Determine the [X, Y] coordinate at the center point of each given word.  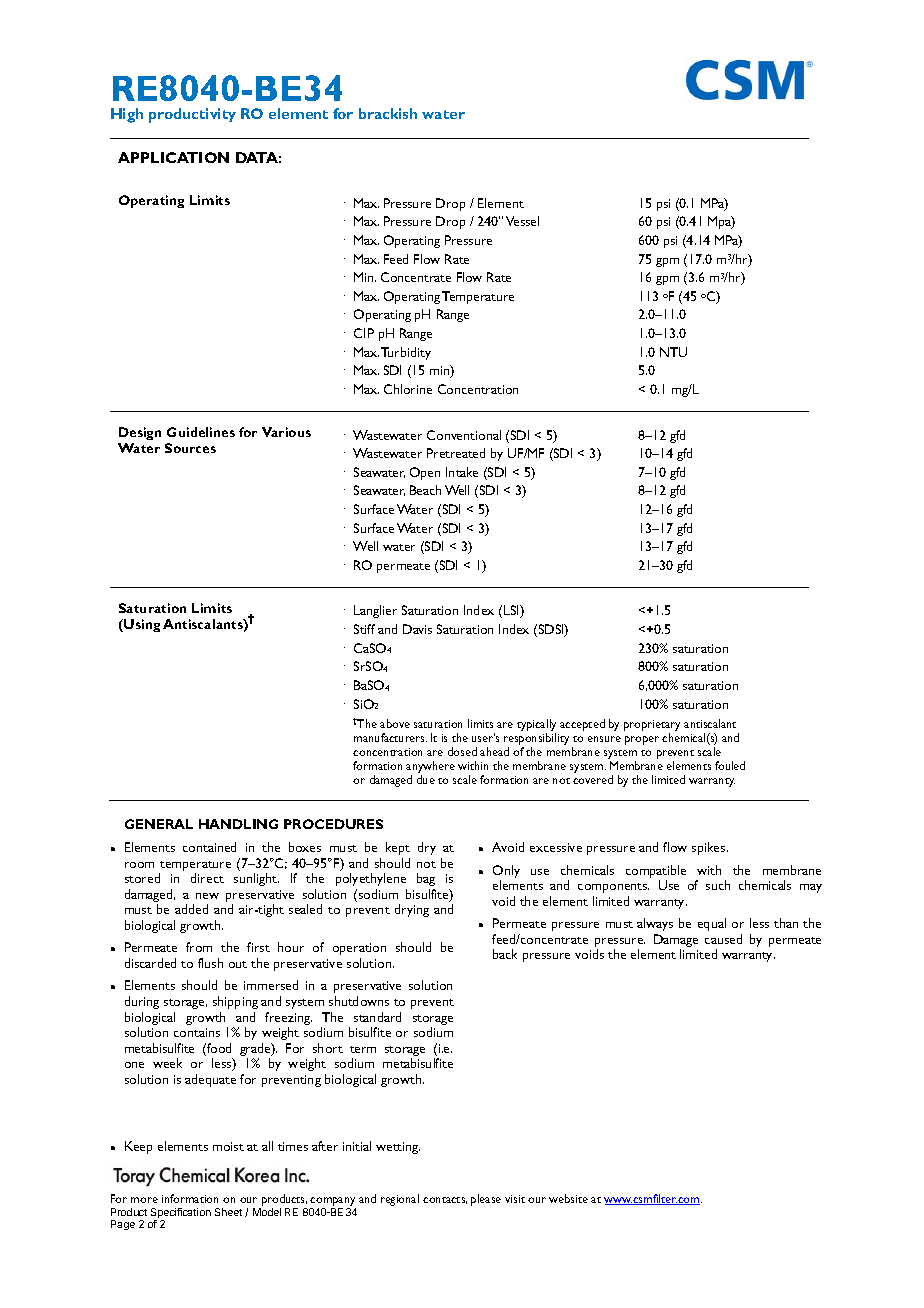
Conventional [464, 435]
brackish [388, 113]
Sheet [228, 1212]
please [486, 1200]
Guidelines [201, 432]
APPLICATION [173, 157]
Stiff [364, 629]
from [199, 947]
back [505, 954]
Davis [417, 629]
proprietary [652, 725]
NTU [673, 352]
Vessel [522, 221]
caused [723, 939]
